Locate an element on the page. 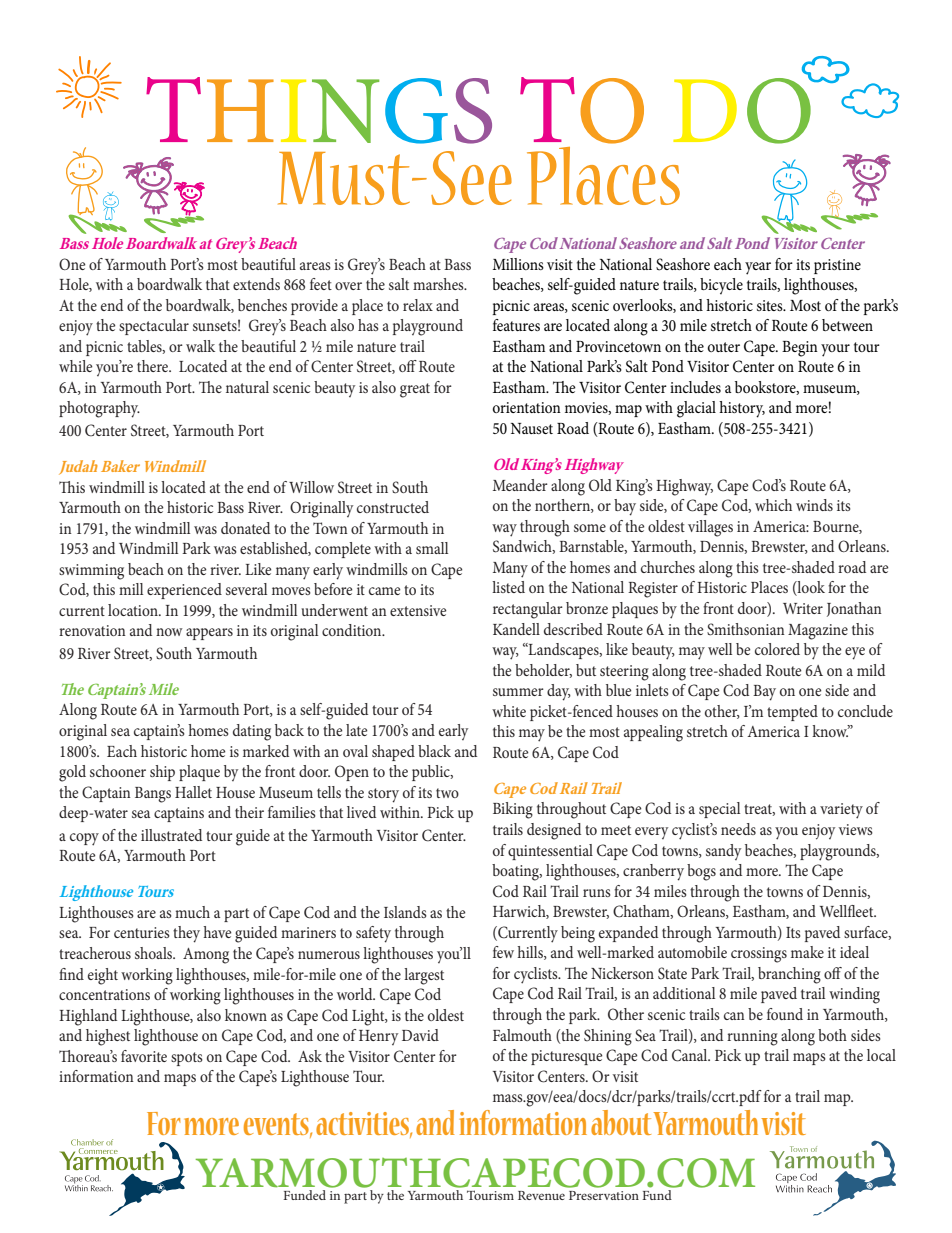  much is located at coordinates (192, 912).
